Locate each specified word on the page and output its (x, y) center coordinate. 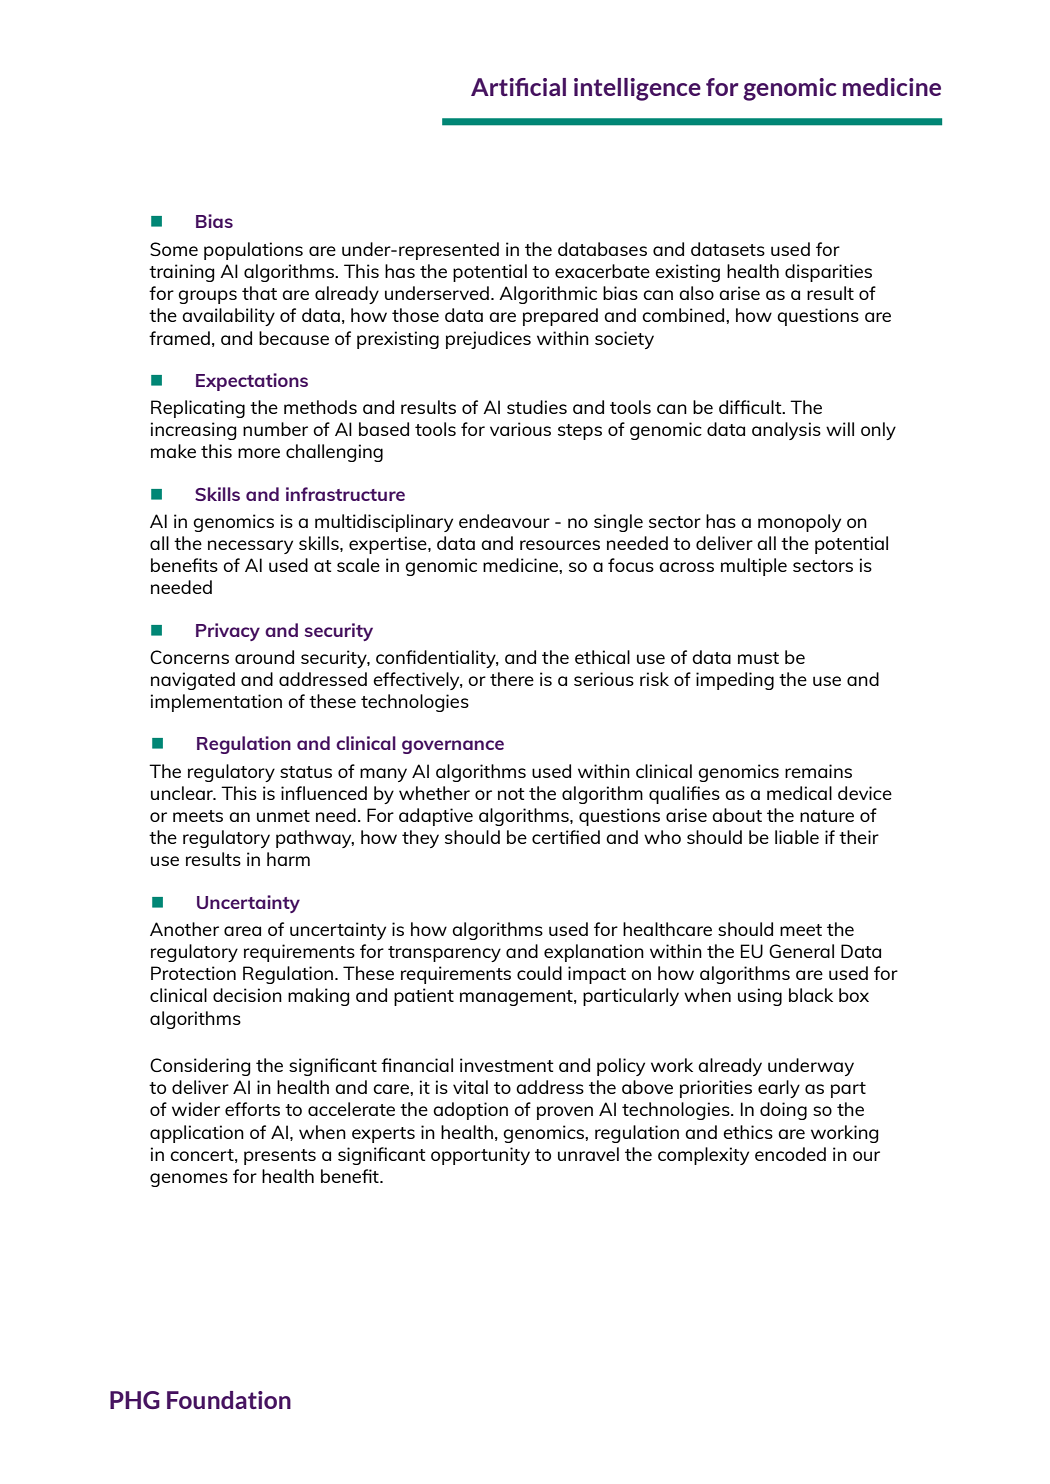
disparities (828, 273)
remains (818, 771)
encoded (790, 1154)
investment (507, 1065)
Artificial (518, 87)
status (306, 772)
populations (253, 251)
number (275, 429)
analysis (786, 431)
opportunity (480, 1156)
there (512, 679)
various (520, 429)
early (779, 1089)
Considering (200, 1067)
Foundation (229, 1400)
